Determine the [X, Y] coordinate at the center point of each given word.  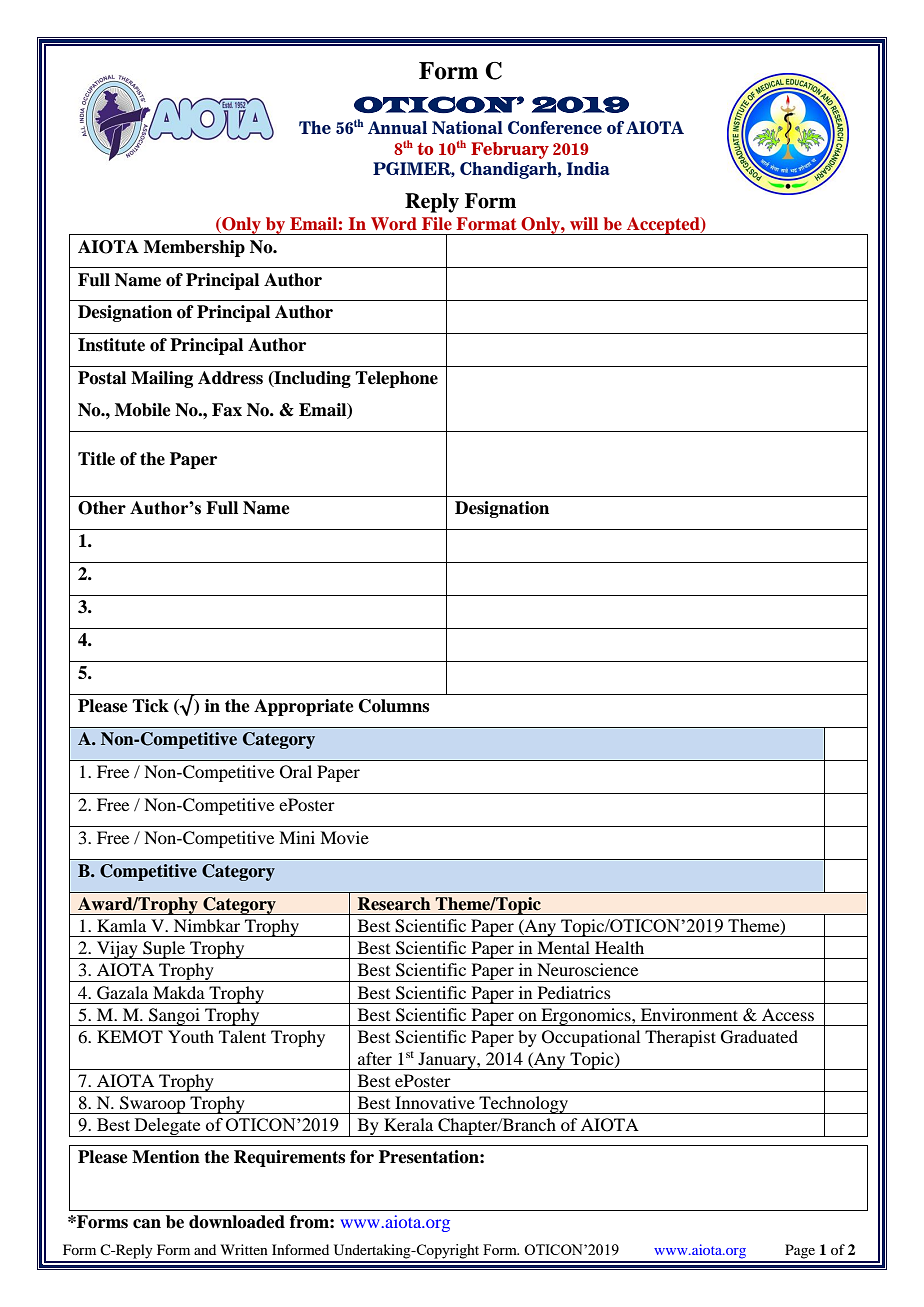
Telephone [396, 379]
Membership [194, 248]
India [588, 168]
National [467, 127]
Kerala [408, 1124]
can [147, 1224]
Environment [689, 1014]
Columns [394, 706]
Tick [150, 706]
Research [394, 904]
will [584, 223]
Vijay [117, 950]
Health [619, 947]
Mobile [143, 410]
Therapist [680, 1038]
